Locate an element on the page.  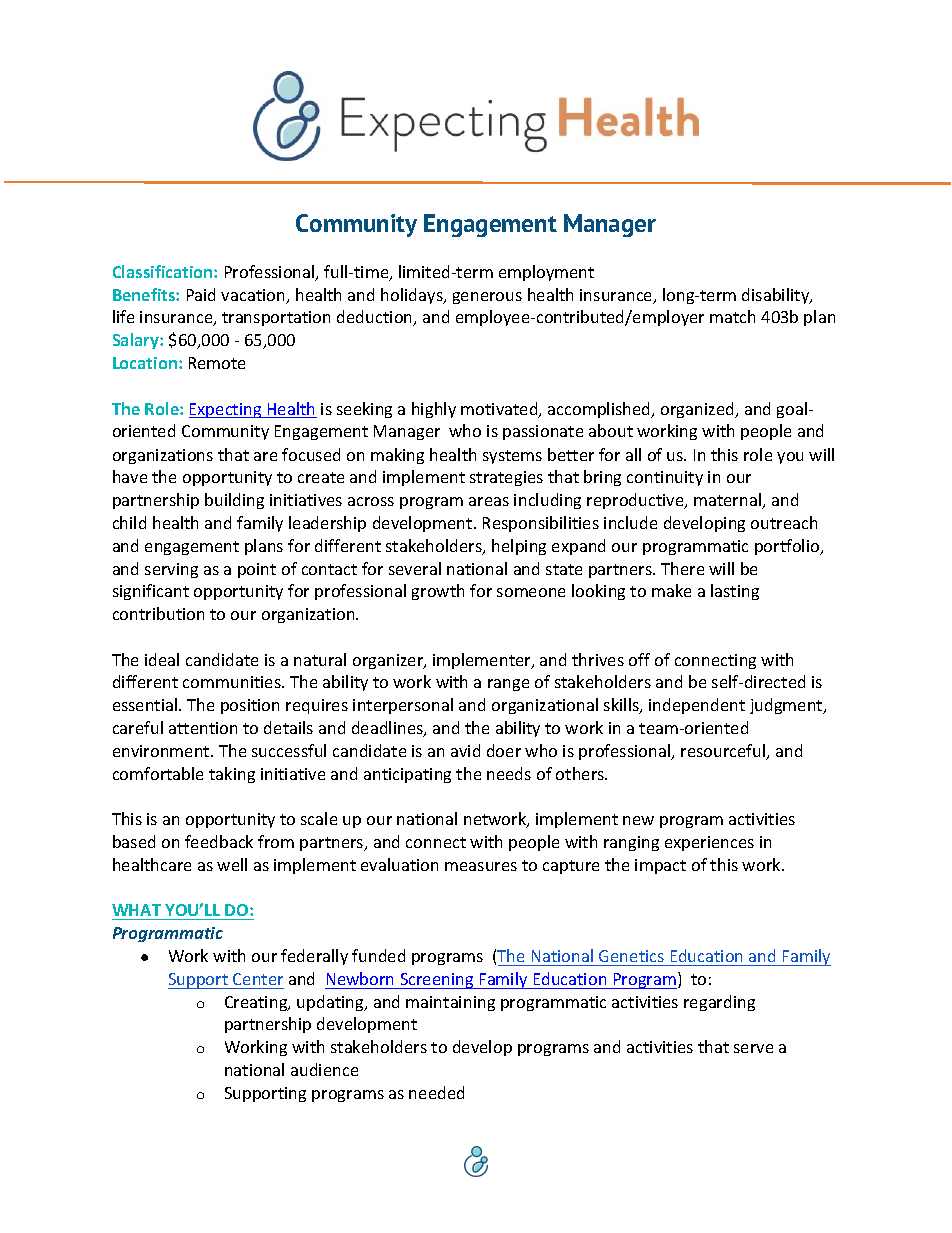
Creating is located at coordinates (257, 1003).
